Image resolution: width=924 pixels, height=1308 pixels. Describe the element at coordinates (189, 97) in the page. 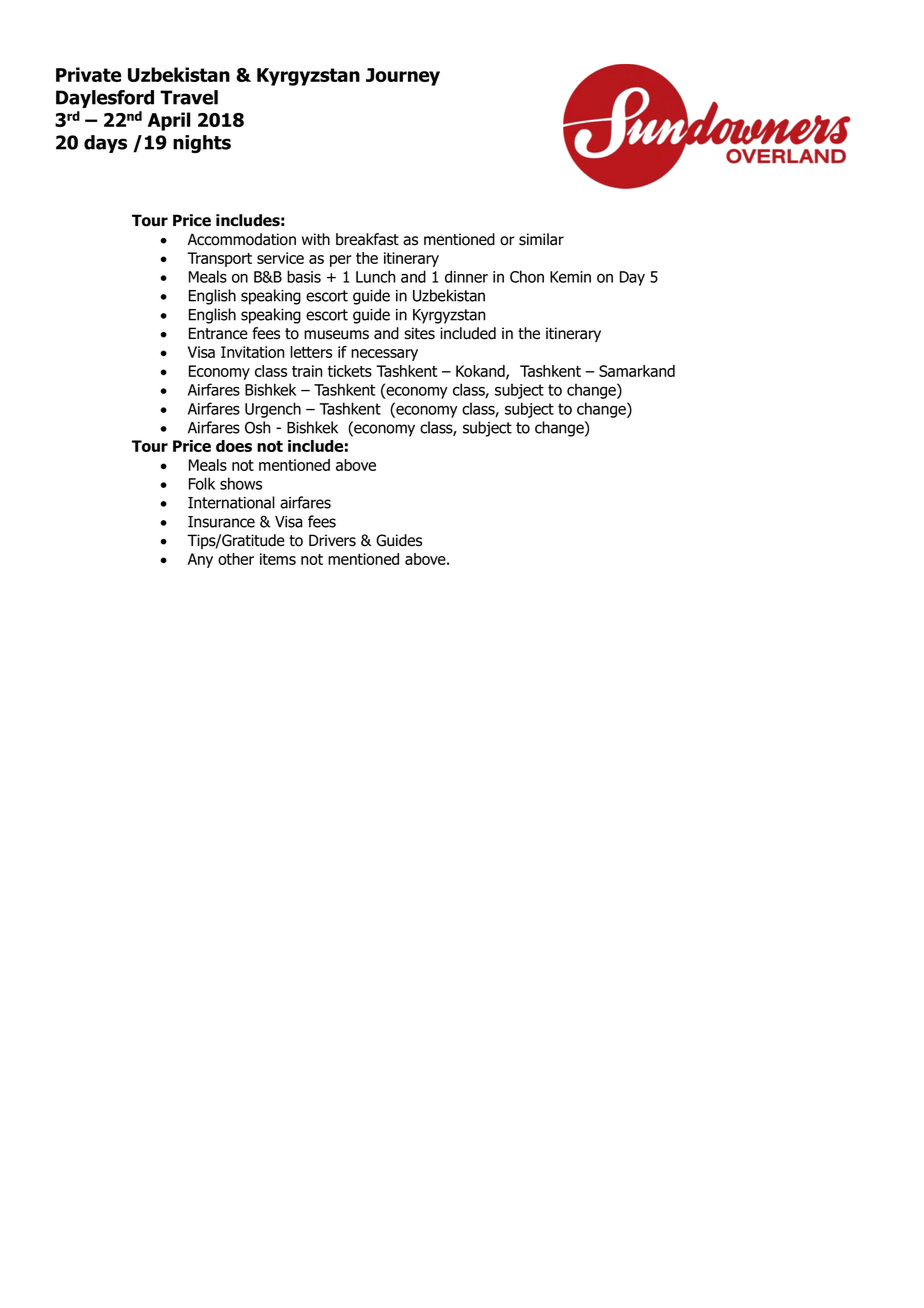

I see `Travel` at that location.
